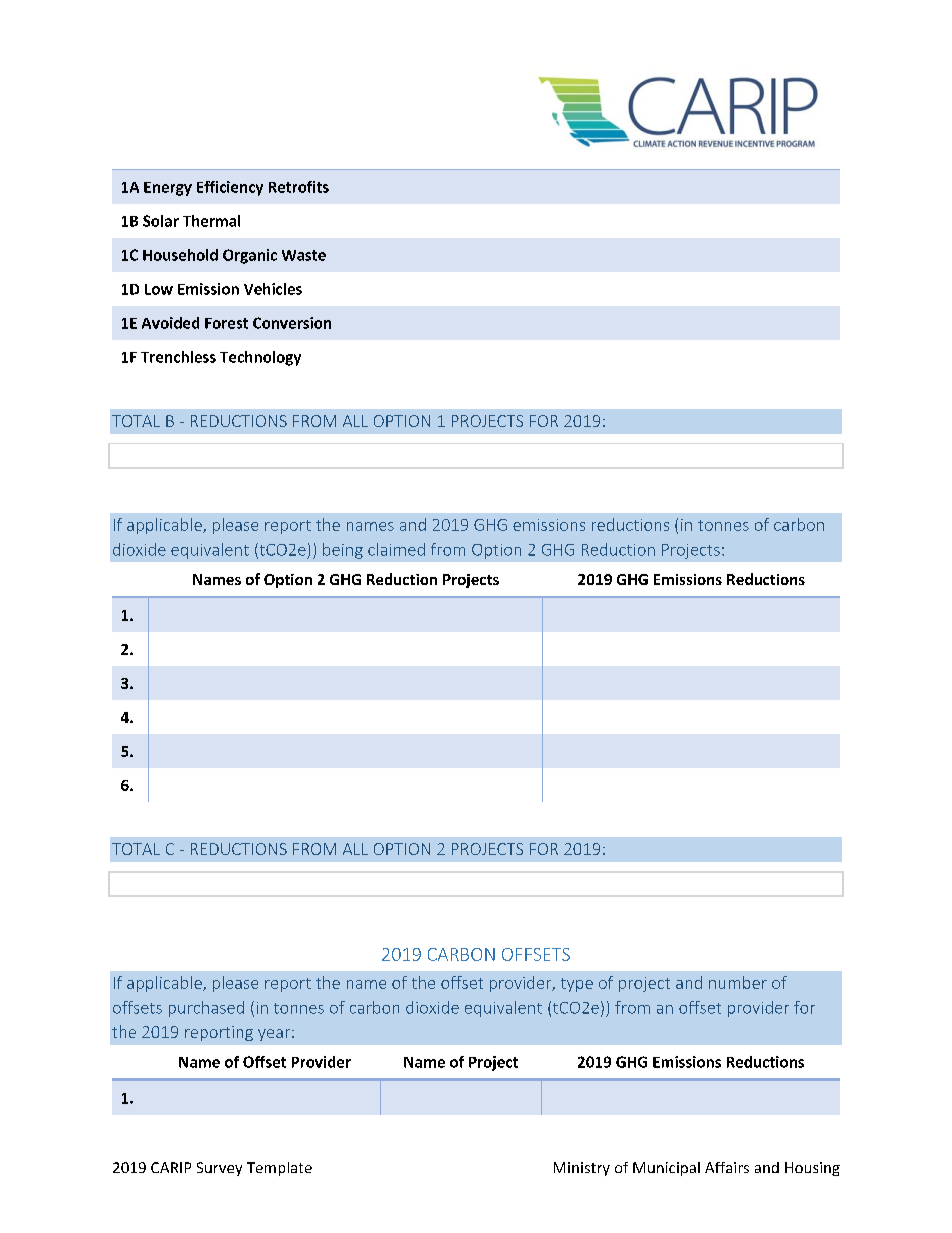  I want to click on Survey, so click(219, 1169).
